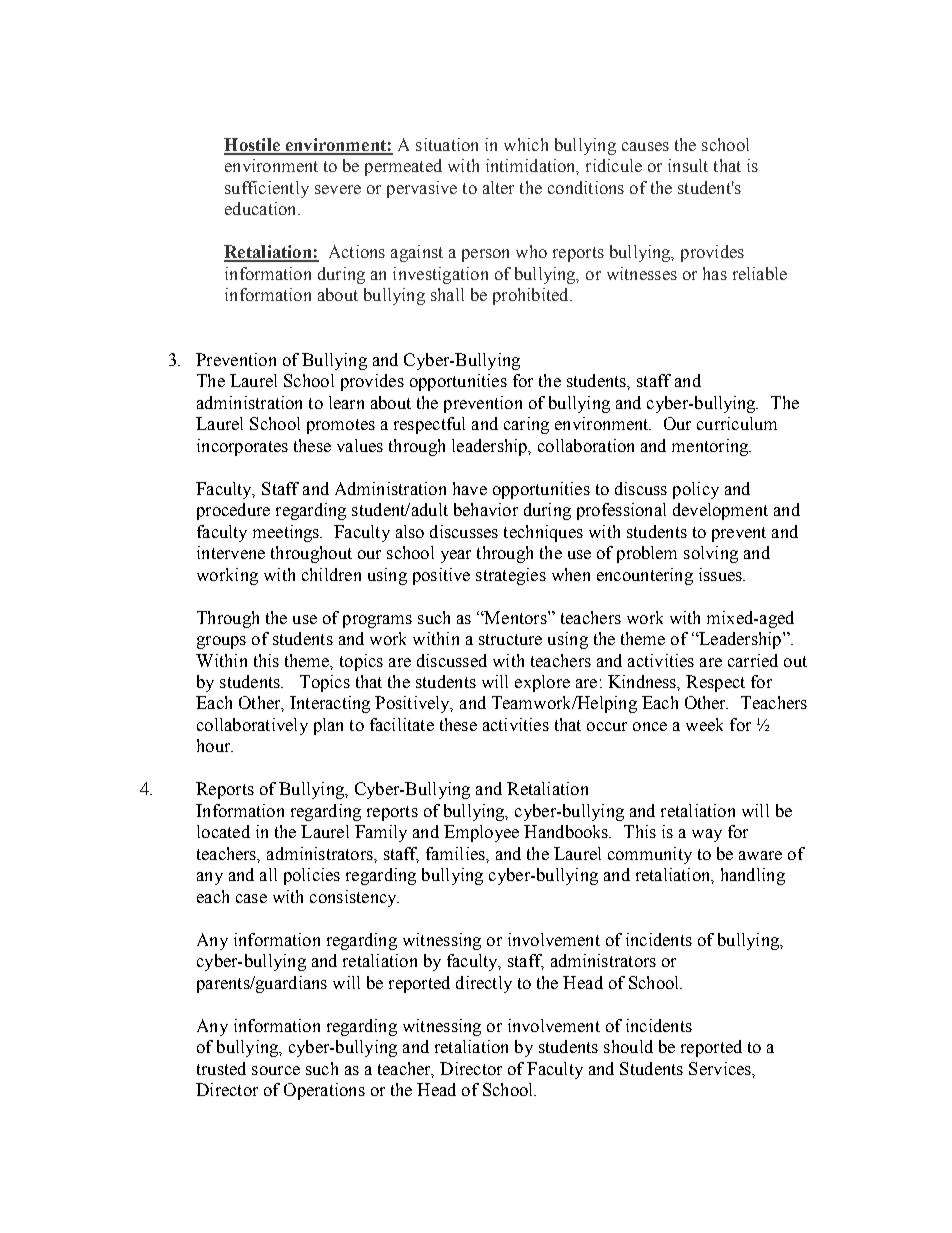 This image has height=1233, width=952. Describe the element at coordinates (516, 617) in the image. I see `Mentors` at that location.
